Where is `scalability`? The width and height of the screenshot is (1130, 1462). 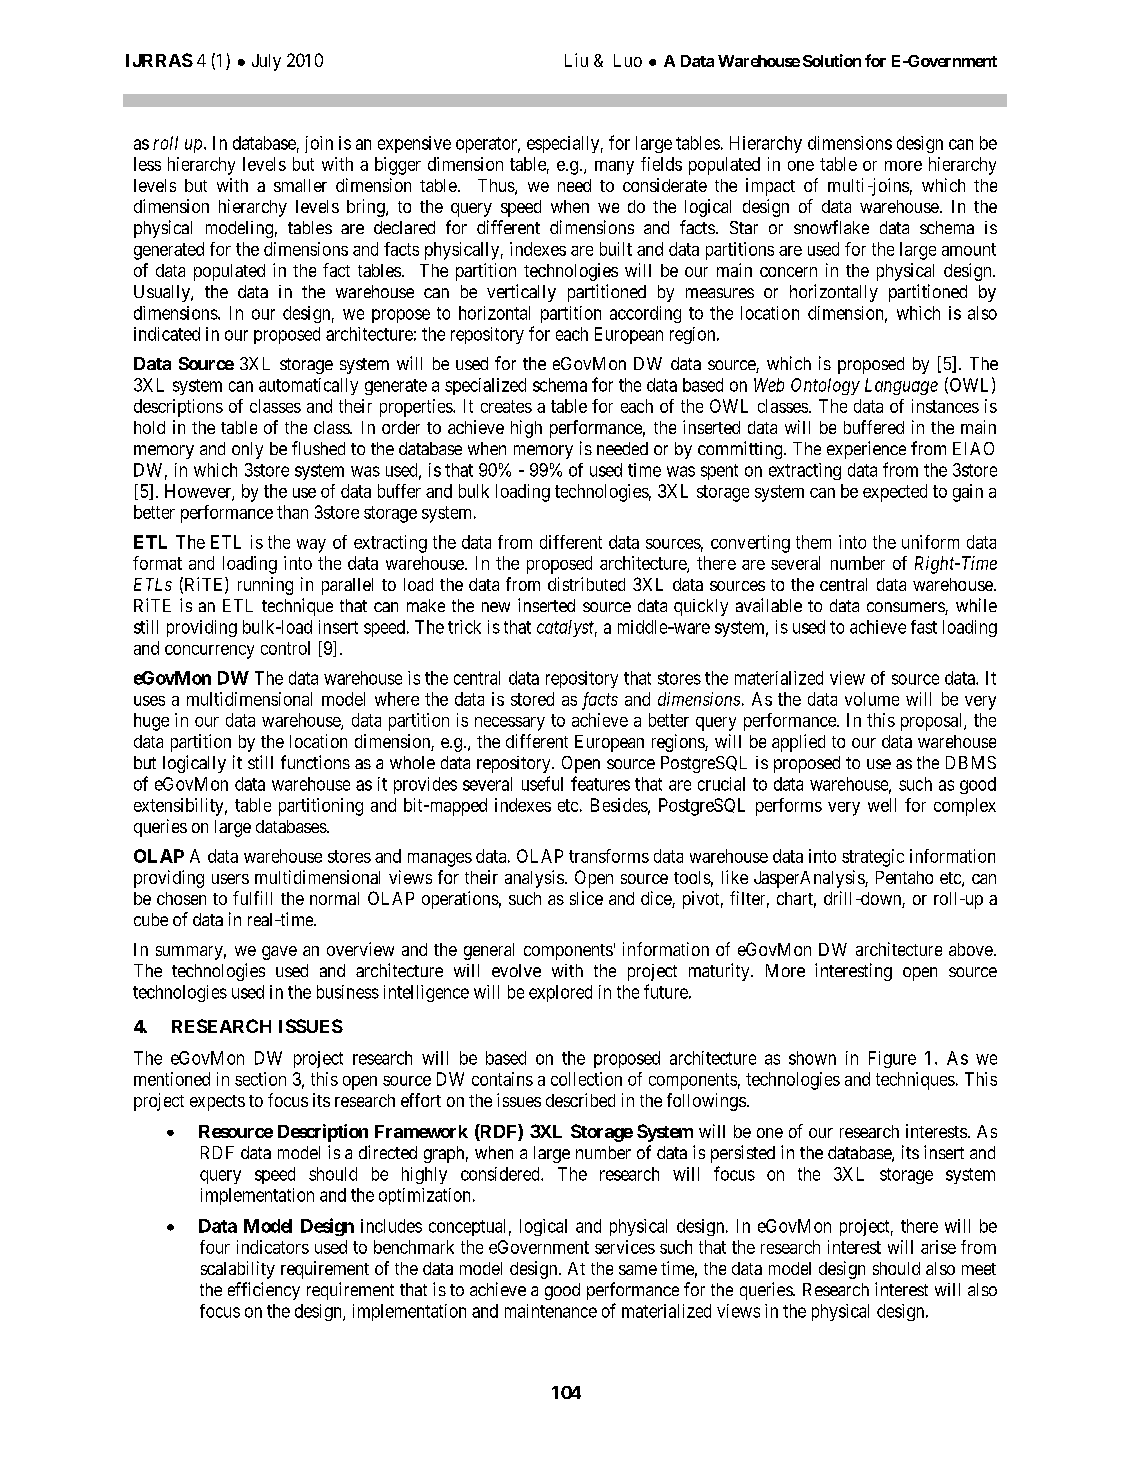 scalability is located at coordinates (238, 1270).
